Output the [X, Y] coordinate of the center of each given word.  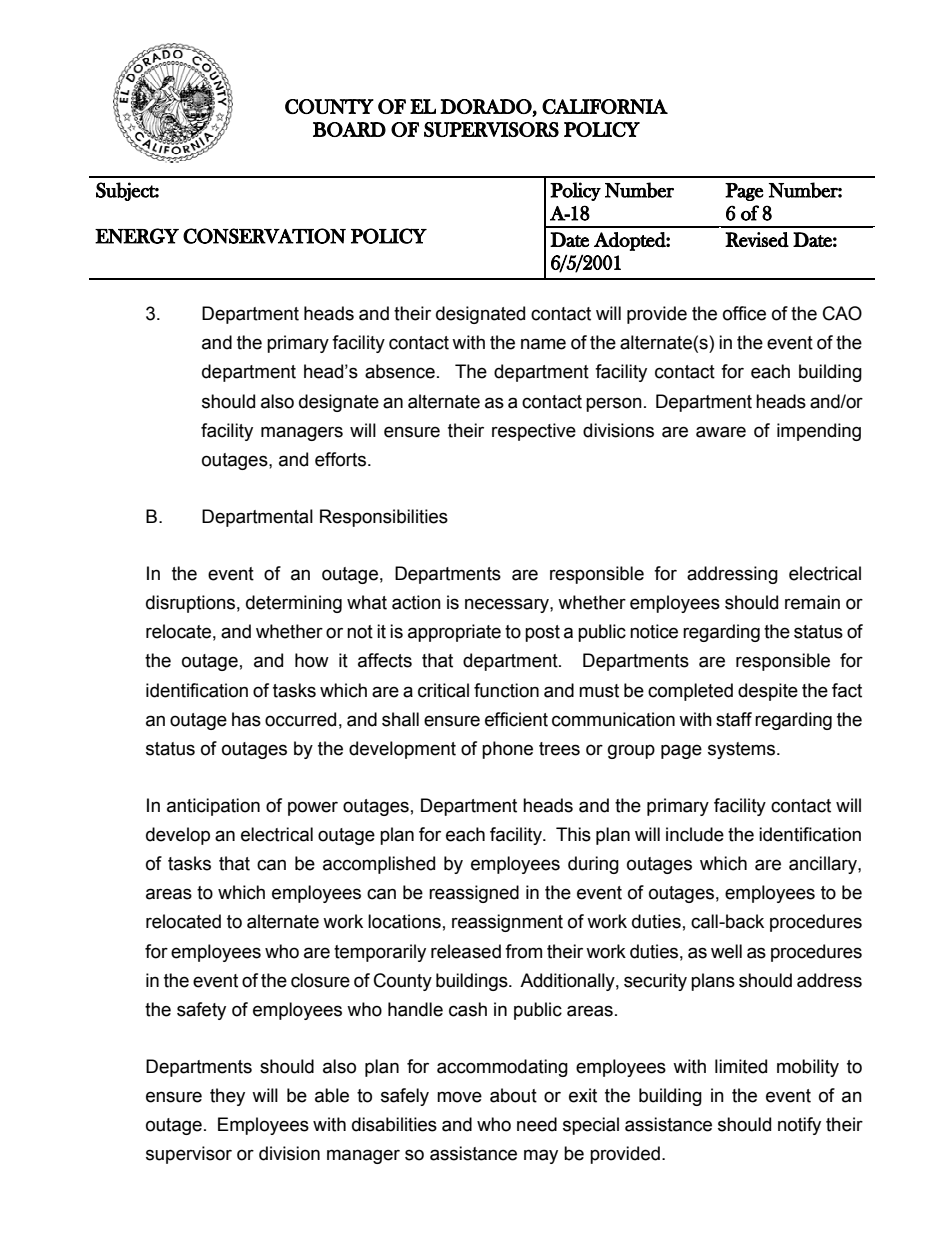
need [537, 1124]
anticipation [213, 807]
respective [534, 432]
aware [721, 432]
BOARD [349, 129]
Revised [757, 239]
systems [743, 750]
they [227, 1097]
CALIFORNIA [605, 106]
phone [507, 750]
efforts [340, 459]
